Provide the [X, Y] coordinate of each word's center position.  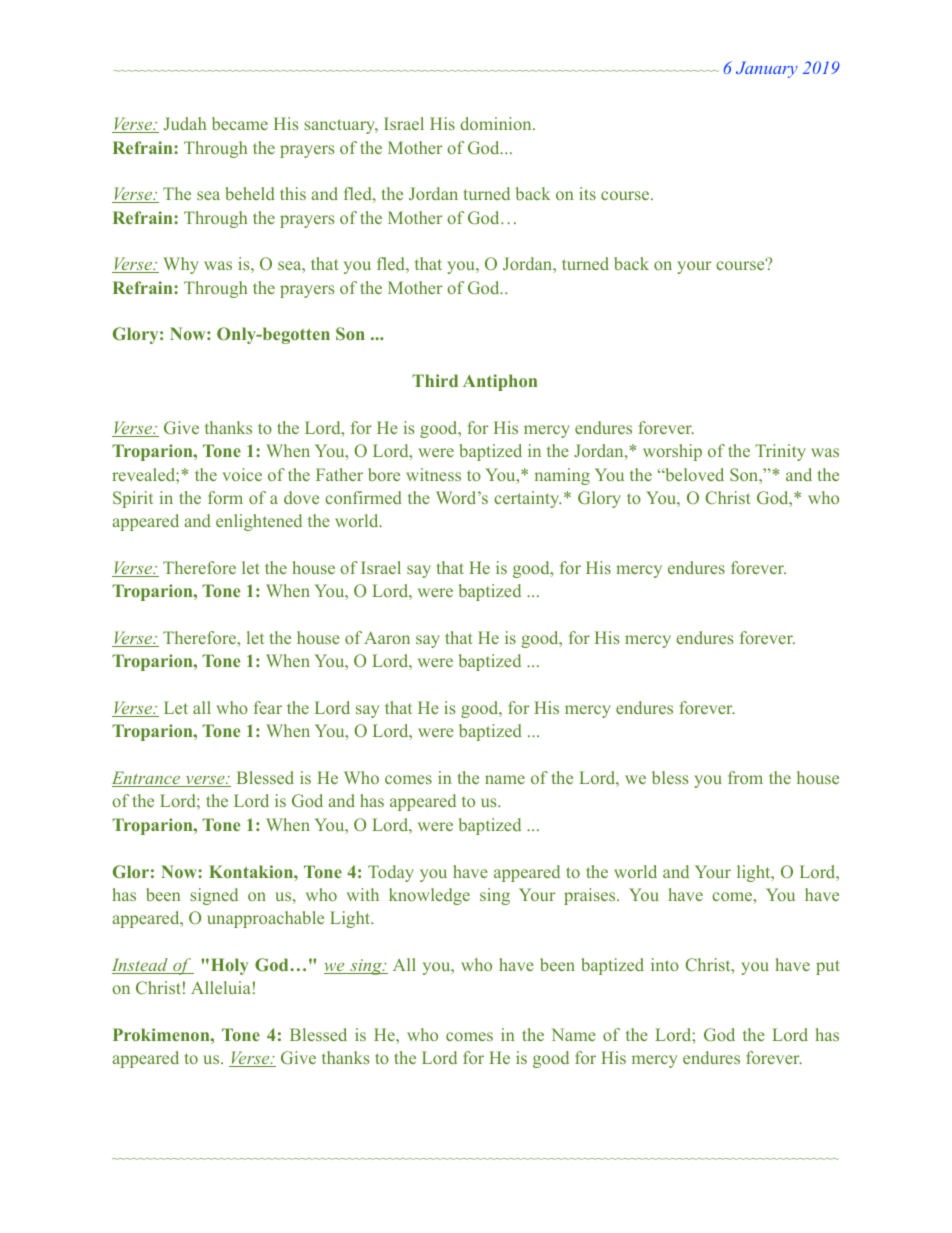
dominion [497, 123]
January [767, 69]
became [240, 123]
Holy [230, 966]
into [665, 964]
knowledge [429, 896]
